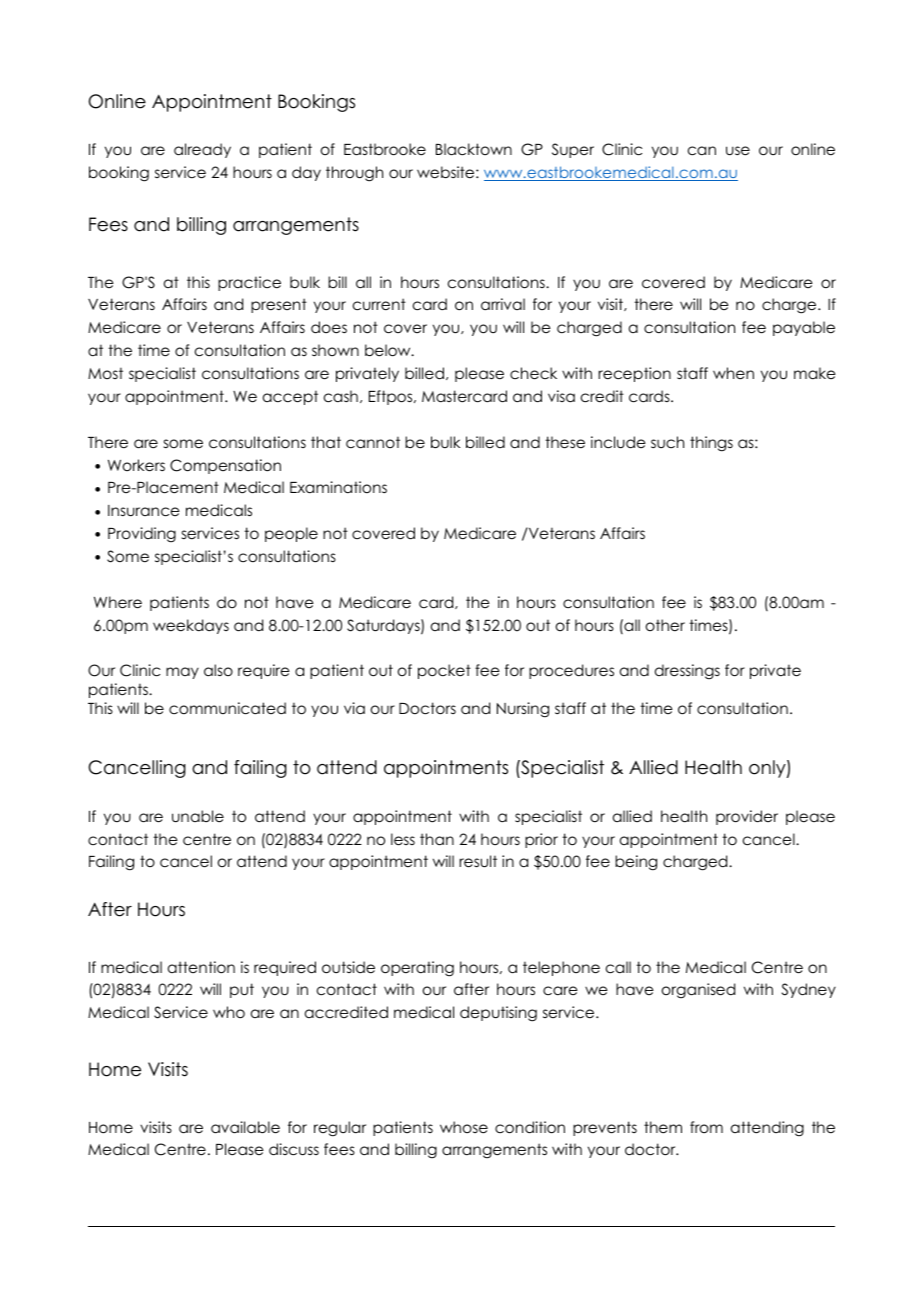 The width and height of the image is (924, 1308). What do you see at coordinates (747, 817) in the image?
I see `provider` at bounding box center [747, 817].
